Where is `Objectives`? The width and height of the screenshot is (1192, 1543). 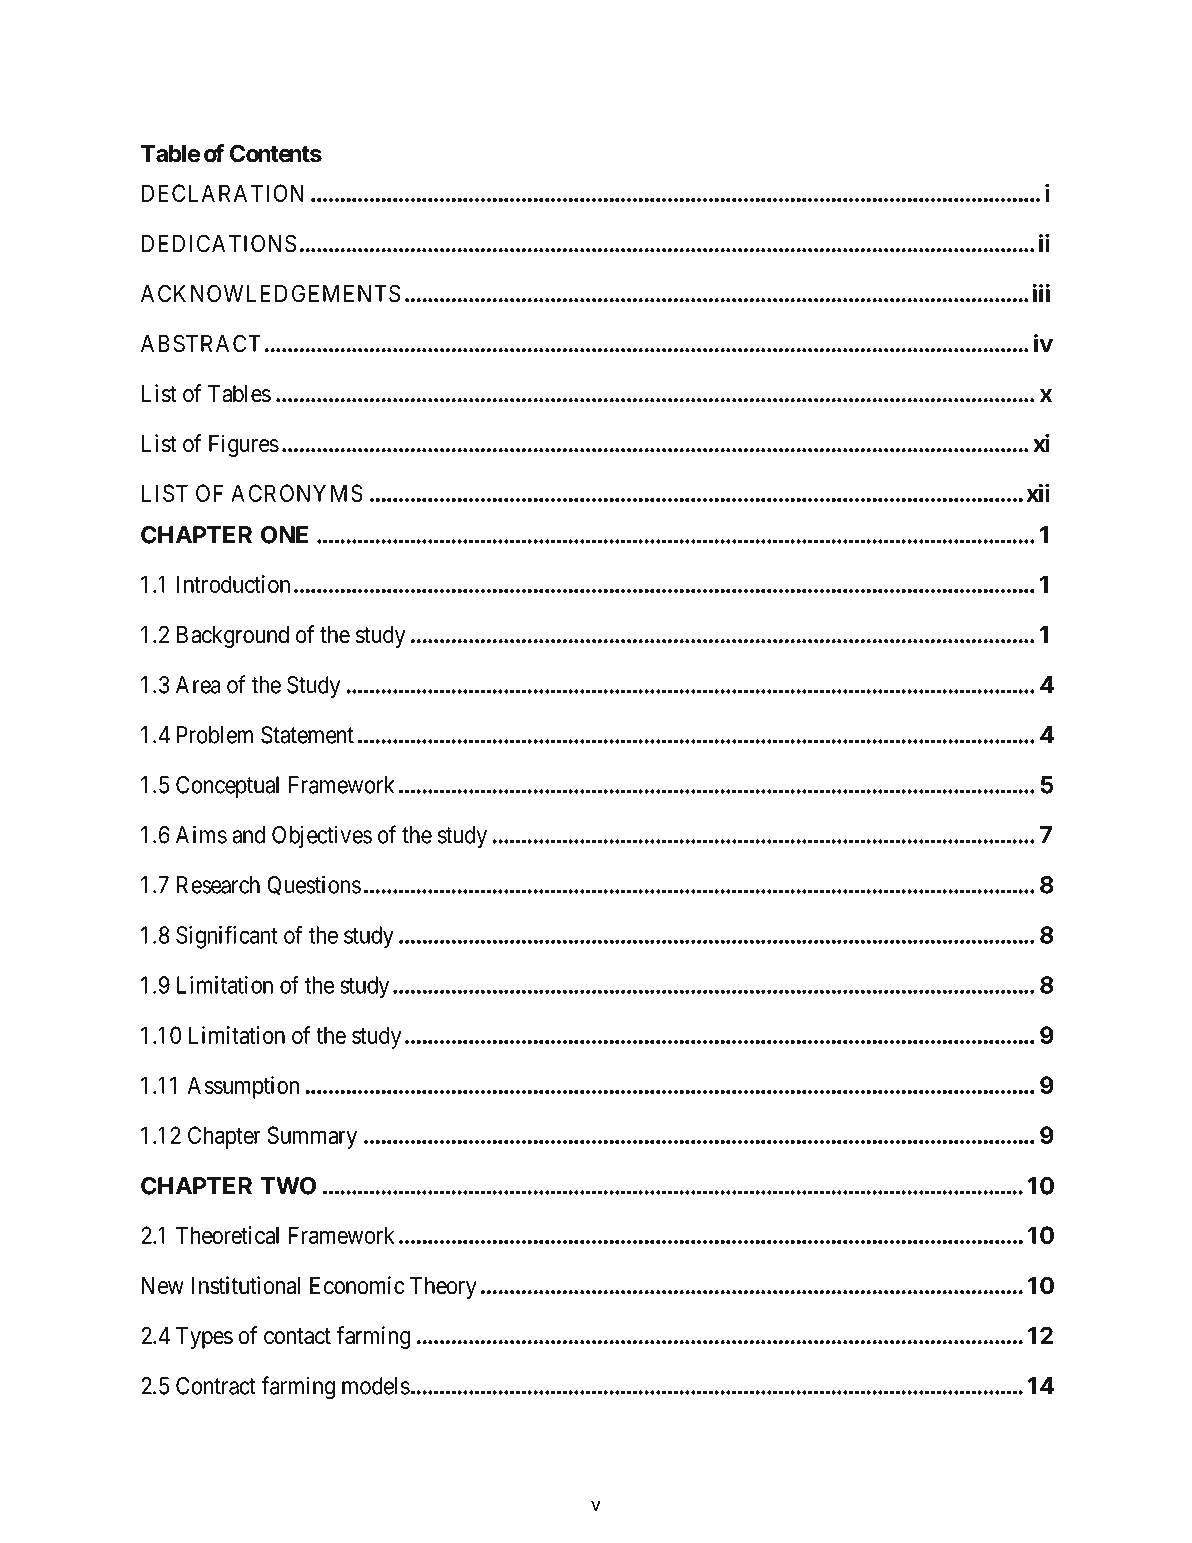
Objectives is located at coordinates (322, 836).
